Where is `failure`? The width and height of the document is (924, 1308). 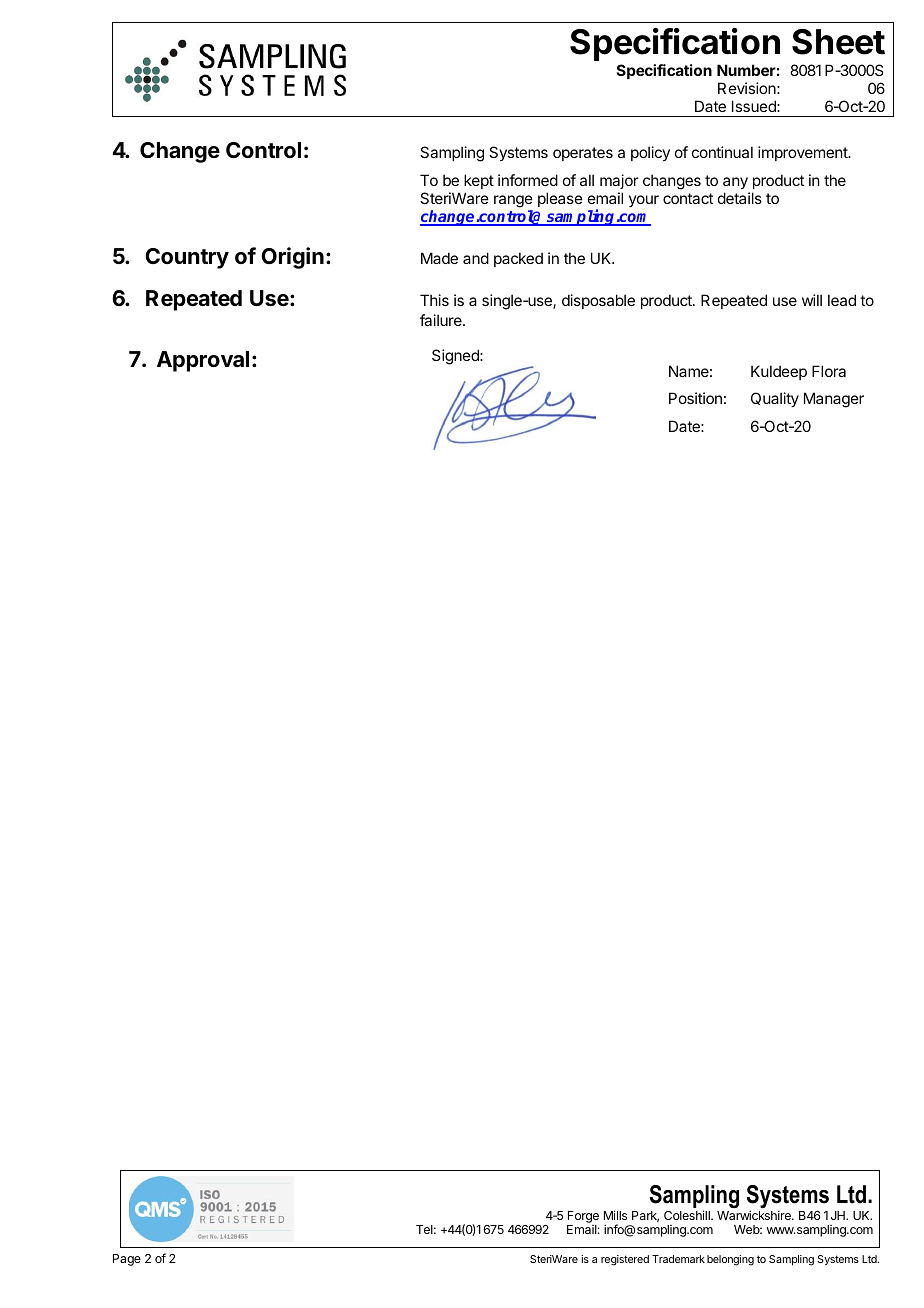
failure is located at coordinates (442, 320).
